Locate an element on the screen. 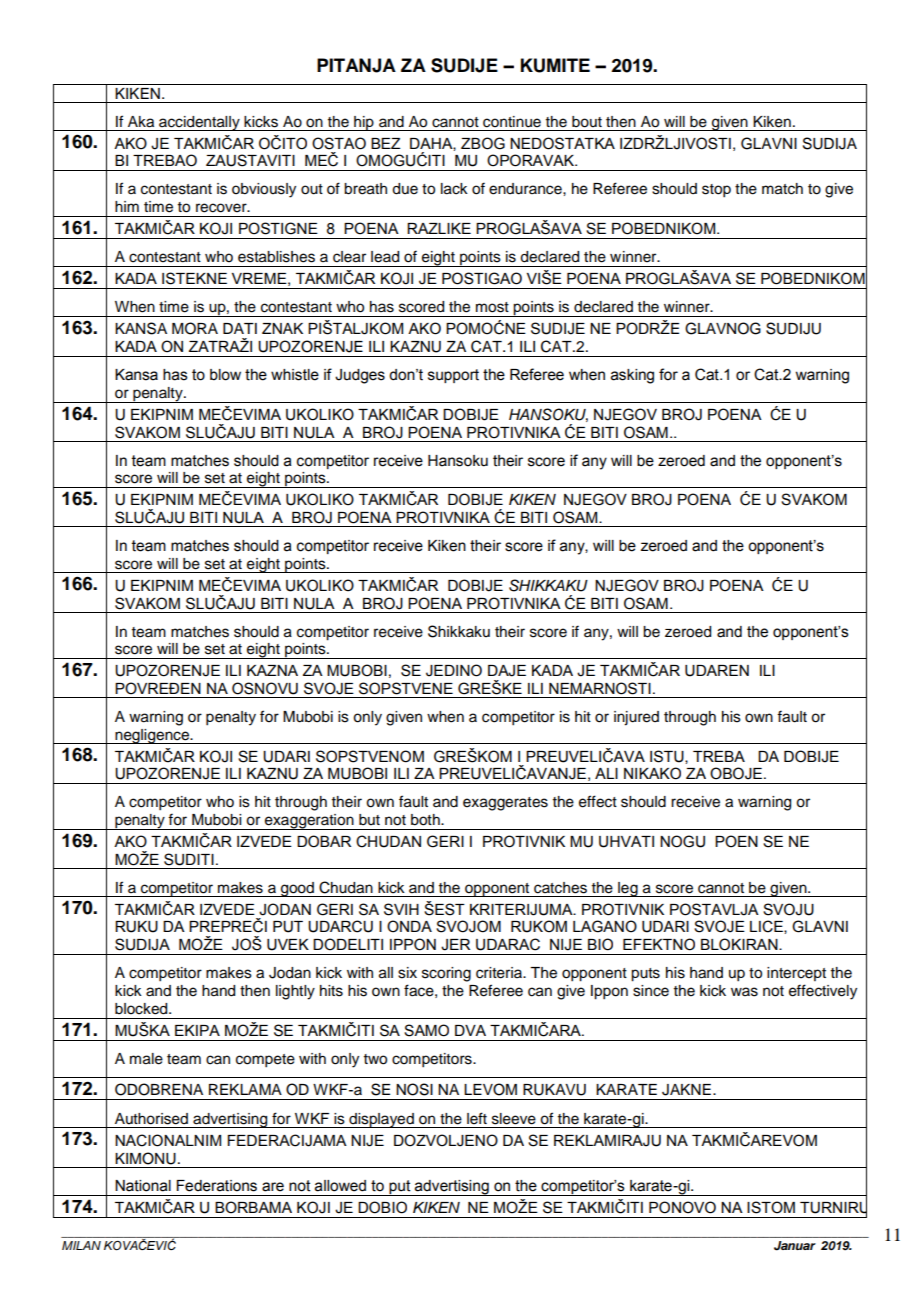 The image size is (924, 1308). sleeve is located at coordinates (514, 1119).
